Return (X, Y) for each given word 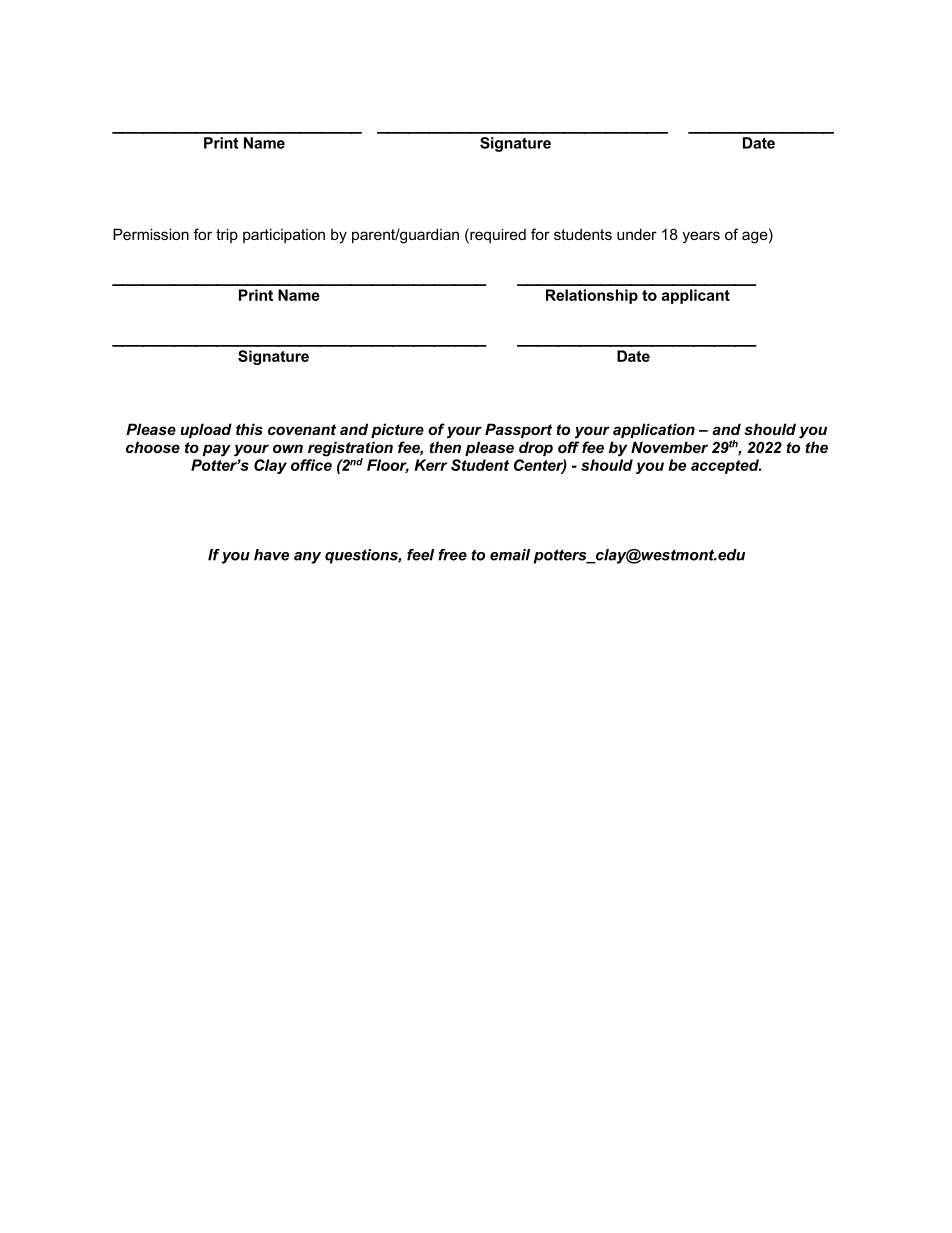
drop (536, 448)
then (445, 447)
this (249, 429)
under (637, 234)
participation (284, 235)
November (669, 447)
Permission (151, 234)
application (654, 430)
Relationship (592, 296)
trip (227, 235)
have (271, 555)
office (311, 465)
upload (206, 430)
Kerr (430, 465)
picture (397, 430)
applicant (696, 296)
